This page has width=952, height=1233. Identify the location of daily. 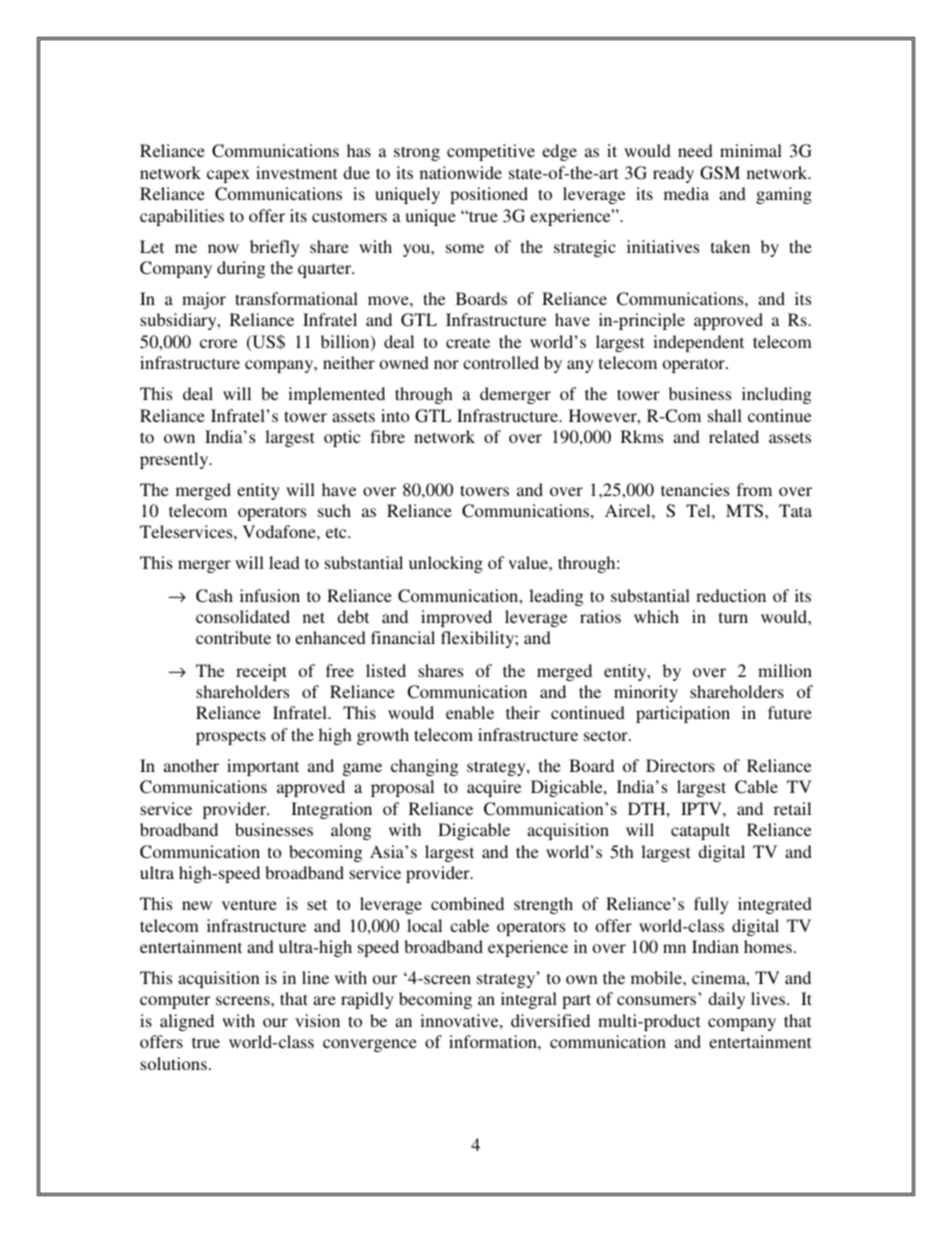
(726, 1000).
